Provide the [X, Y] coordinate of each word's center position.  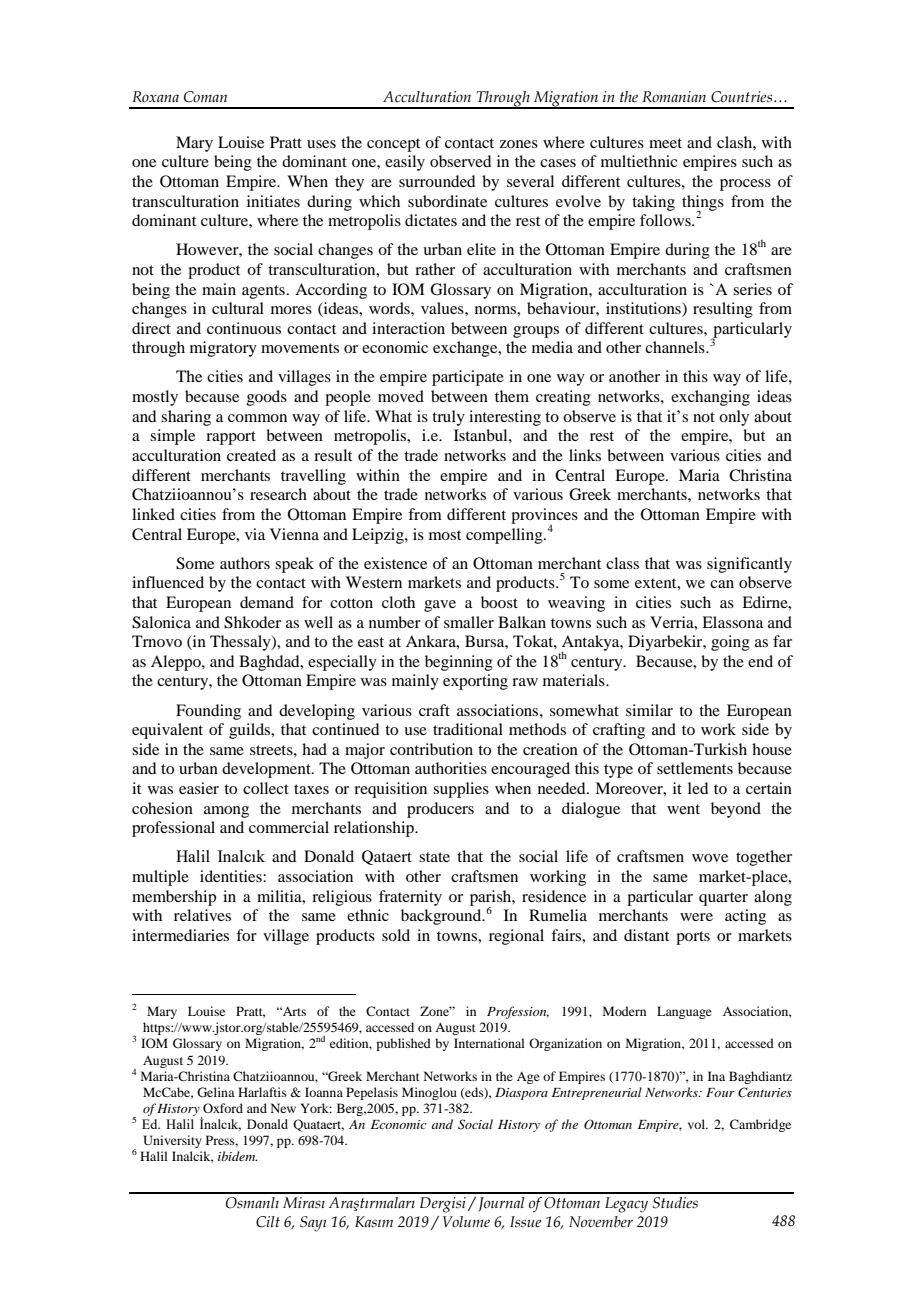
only [734, 418]
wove [710, 858]
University [172, 1141]
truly [448, 418]
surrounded [437, 181]
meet [665, 143]
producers [440, 810]
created [251, 455]
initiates [273, 201]
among [226, 812]
